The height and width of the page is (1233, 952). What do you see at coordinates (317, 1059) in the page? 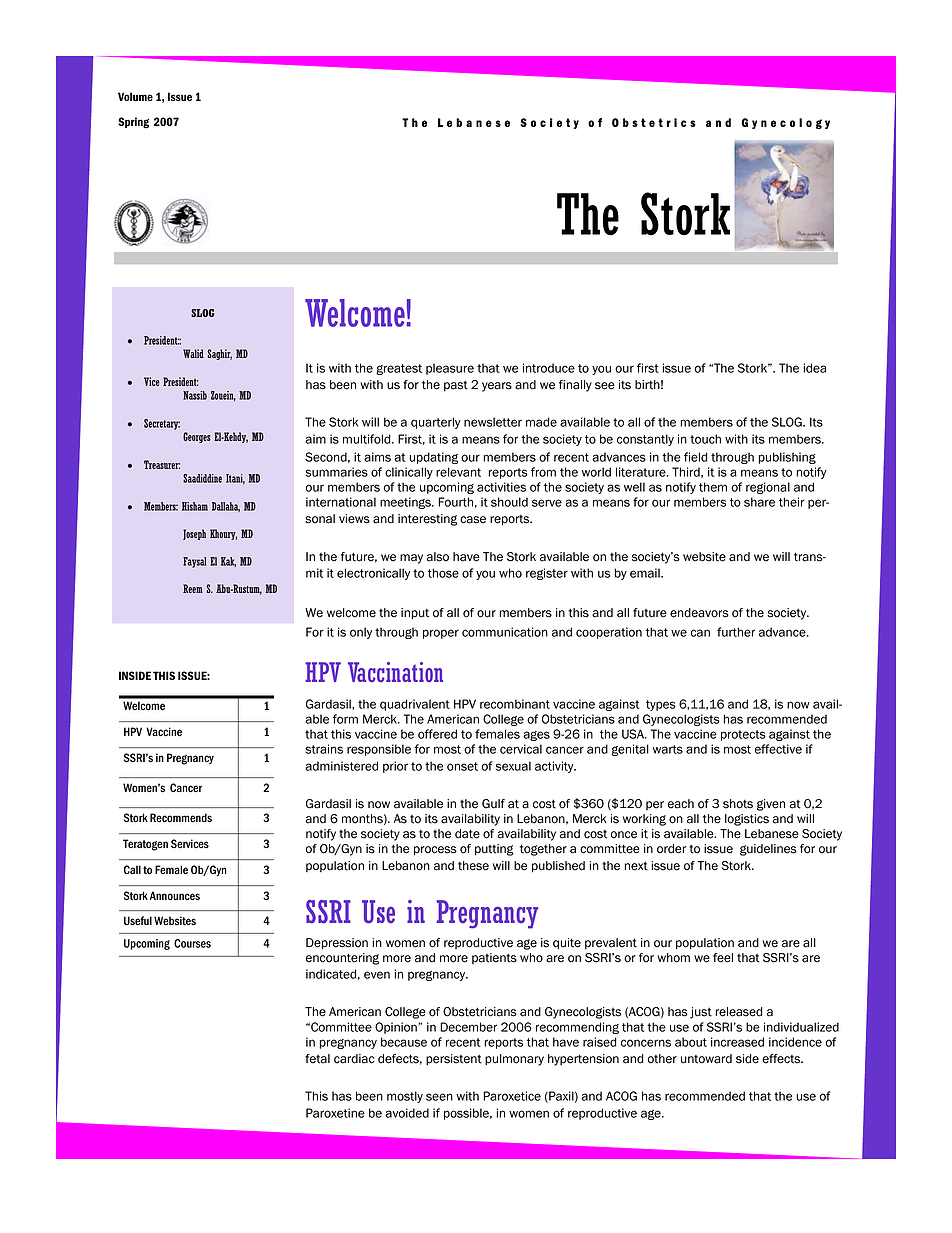
I see `fetal` at bounding box center [317, 1059].
